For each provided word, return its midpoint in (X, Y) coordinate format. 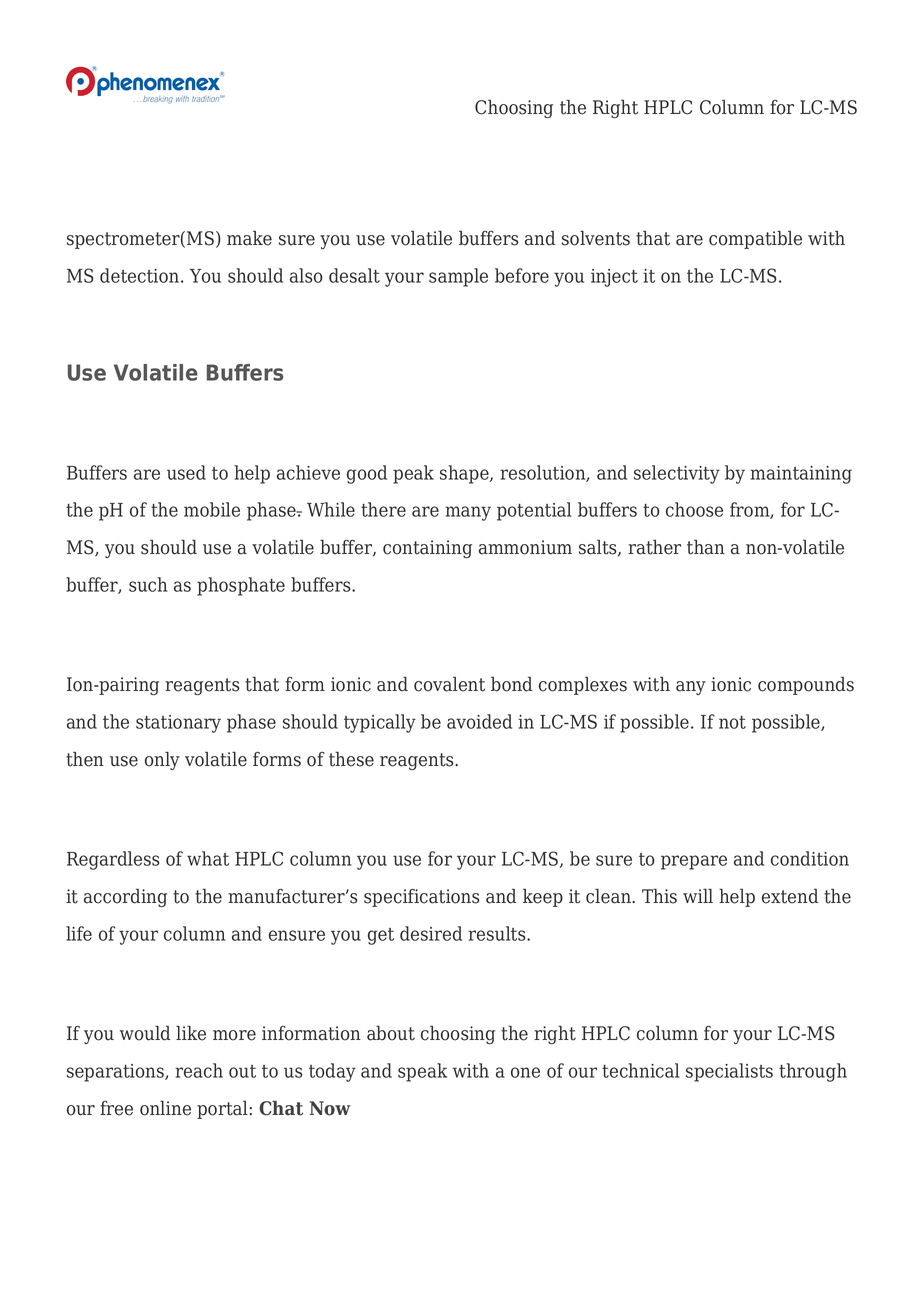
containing (427, 549)
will (698, 895)
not (732, 722)
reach (199, 1070)
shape (465, 474)
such (148, 584)
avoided (479, 721)
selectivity (677, 474)
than (706, 547)
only (162, 760)
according (125, 897)
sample (458, 277)
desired (431, 933)
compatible (755, 239)
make (249, 238)
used (186, 472)
